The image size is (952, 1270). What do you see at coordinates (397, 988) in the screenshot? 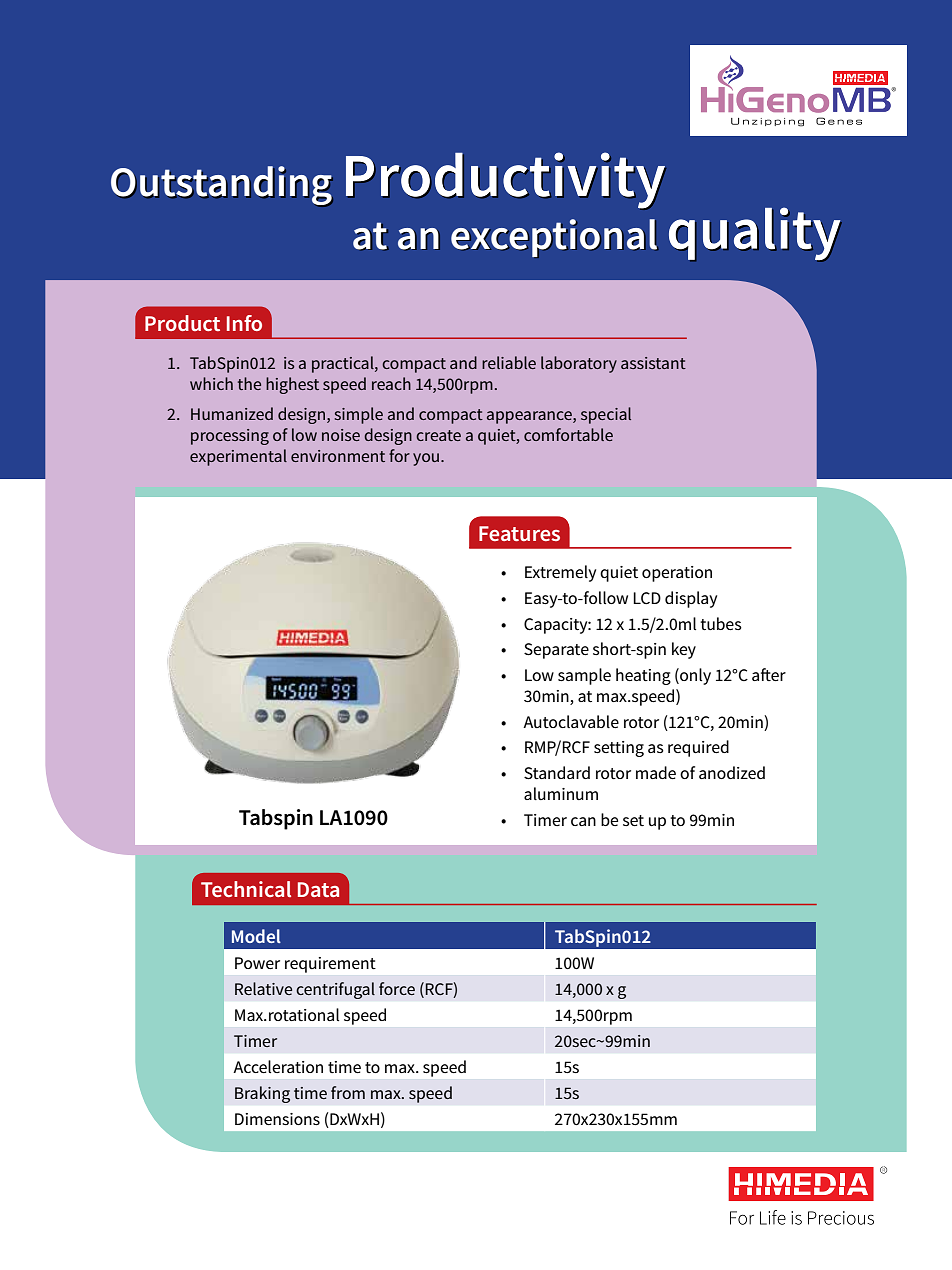
I see `force` at bounding box center [397, 988].
